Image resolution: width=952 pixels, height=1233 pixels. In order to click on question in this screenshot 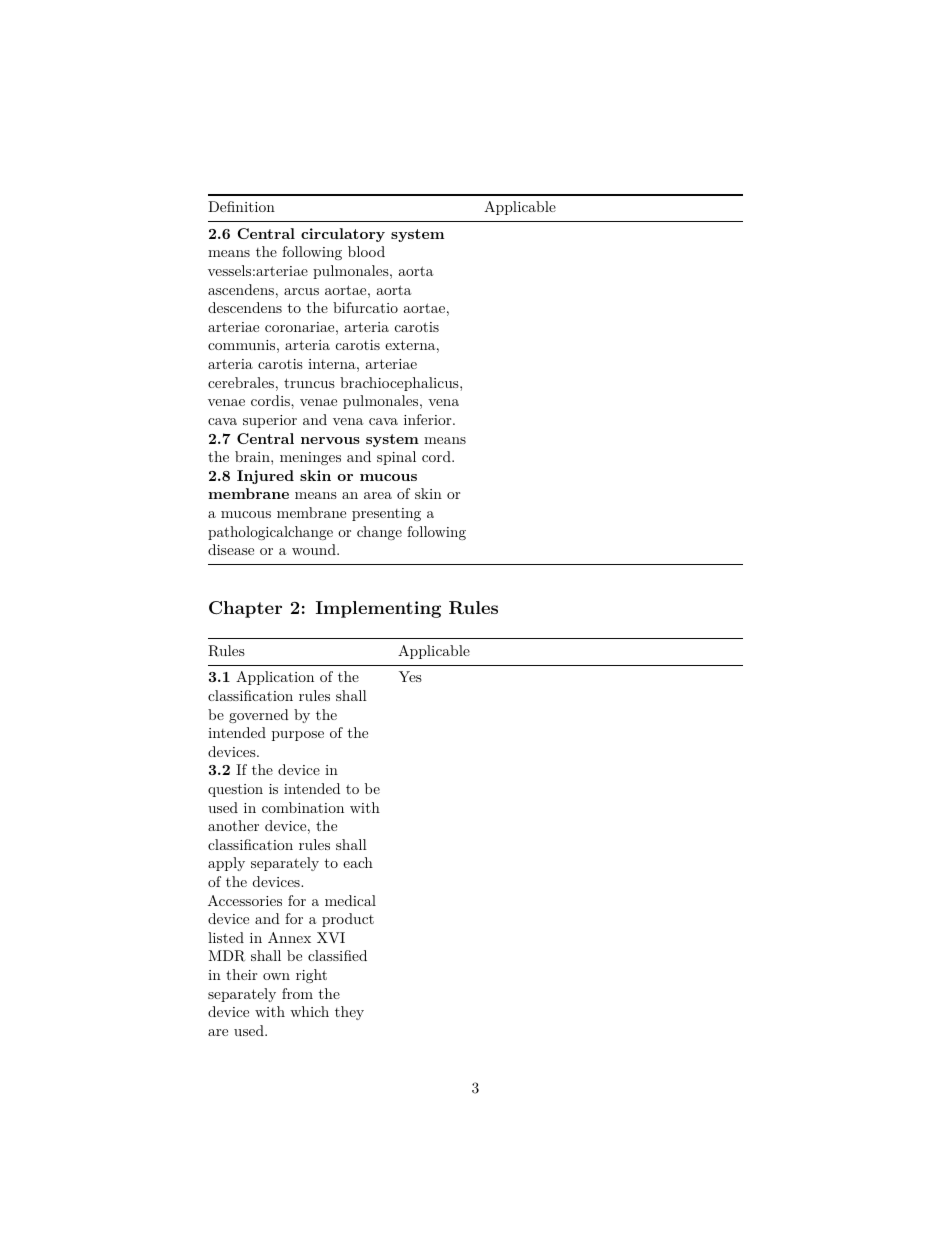, I will do `click(235, 790)`.
